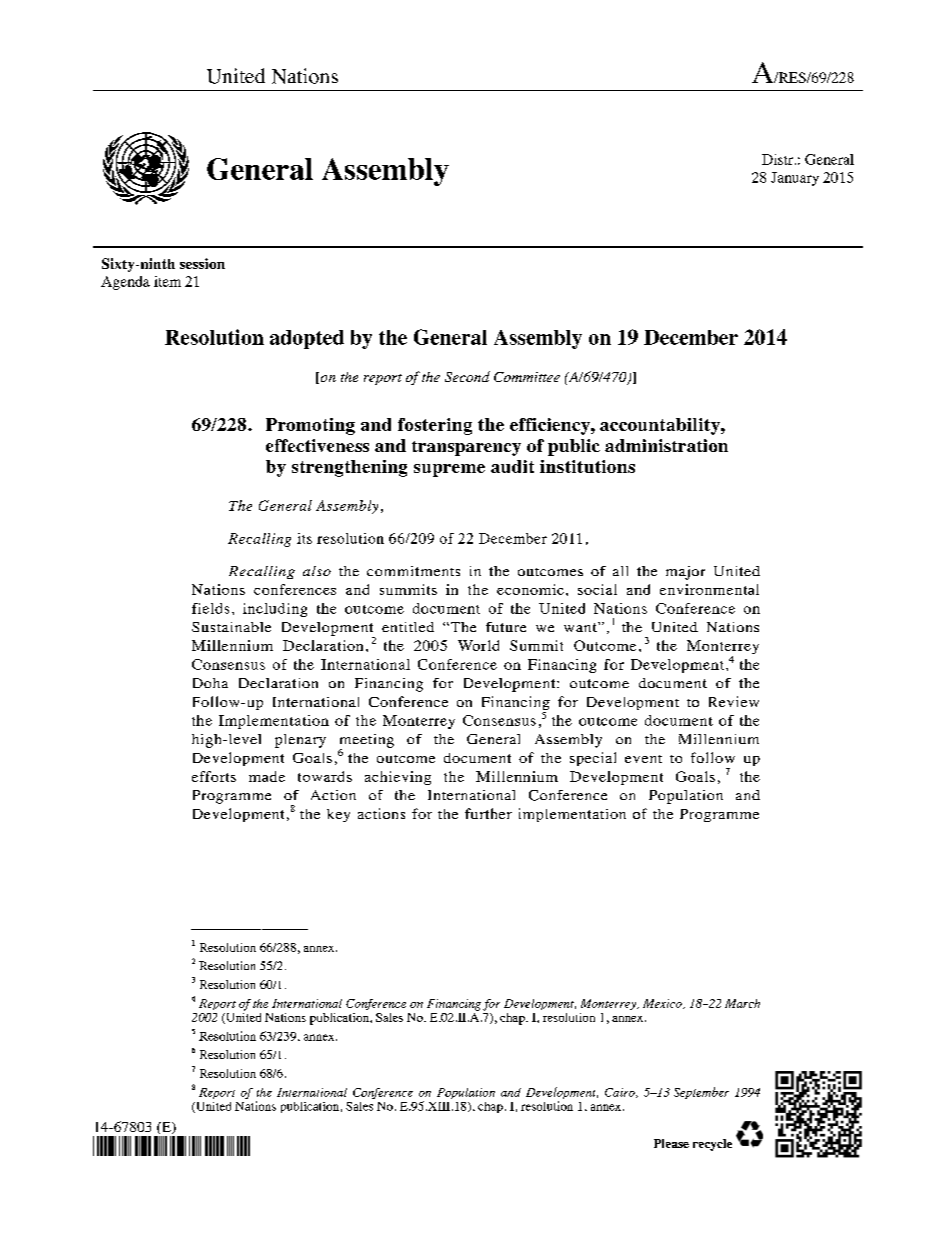  Describe the element at coordinates (621, 1093) in the page. I see `Cairo` at that location.
